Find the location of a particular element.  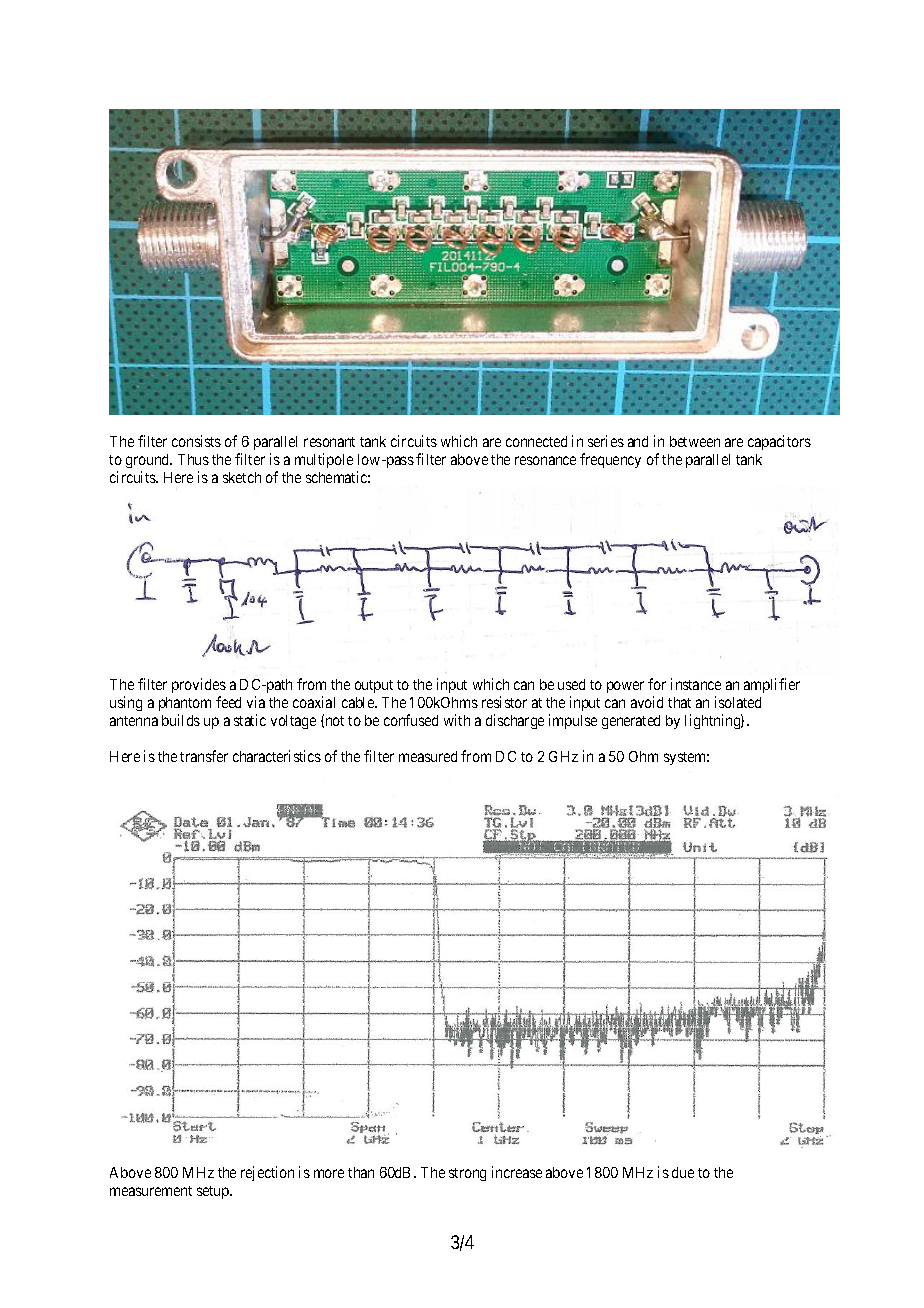

transfer is located at coordinates (204, 756).
